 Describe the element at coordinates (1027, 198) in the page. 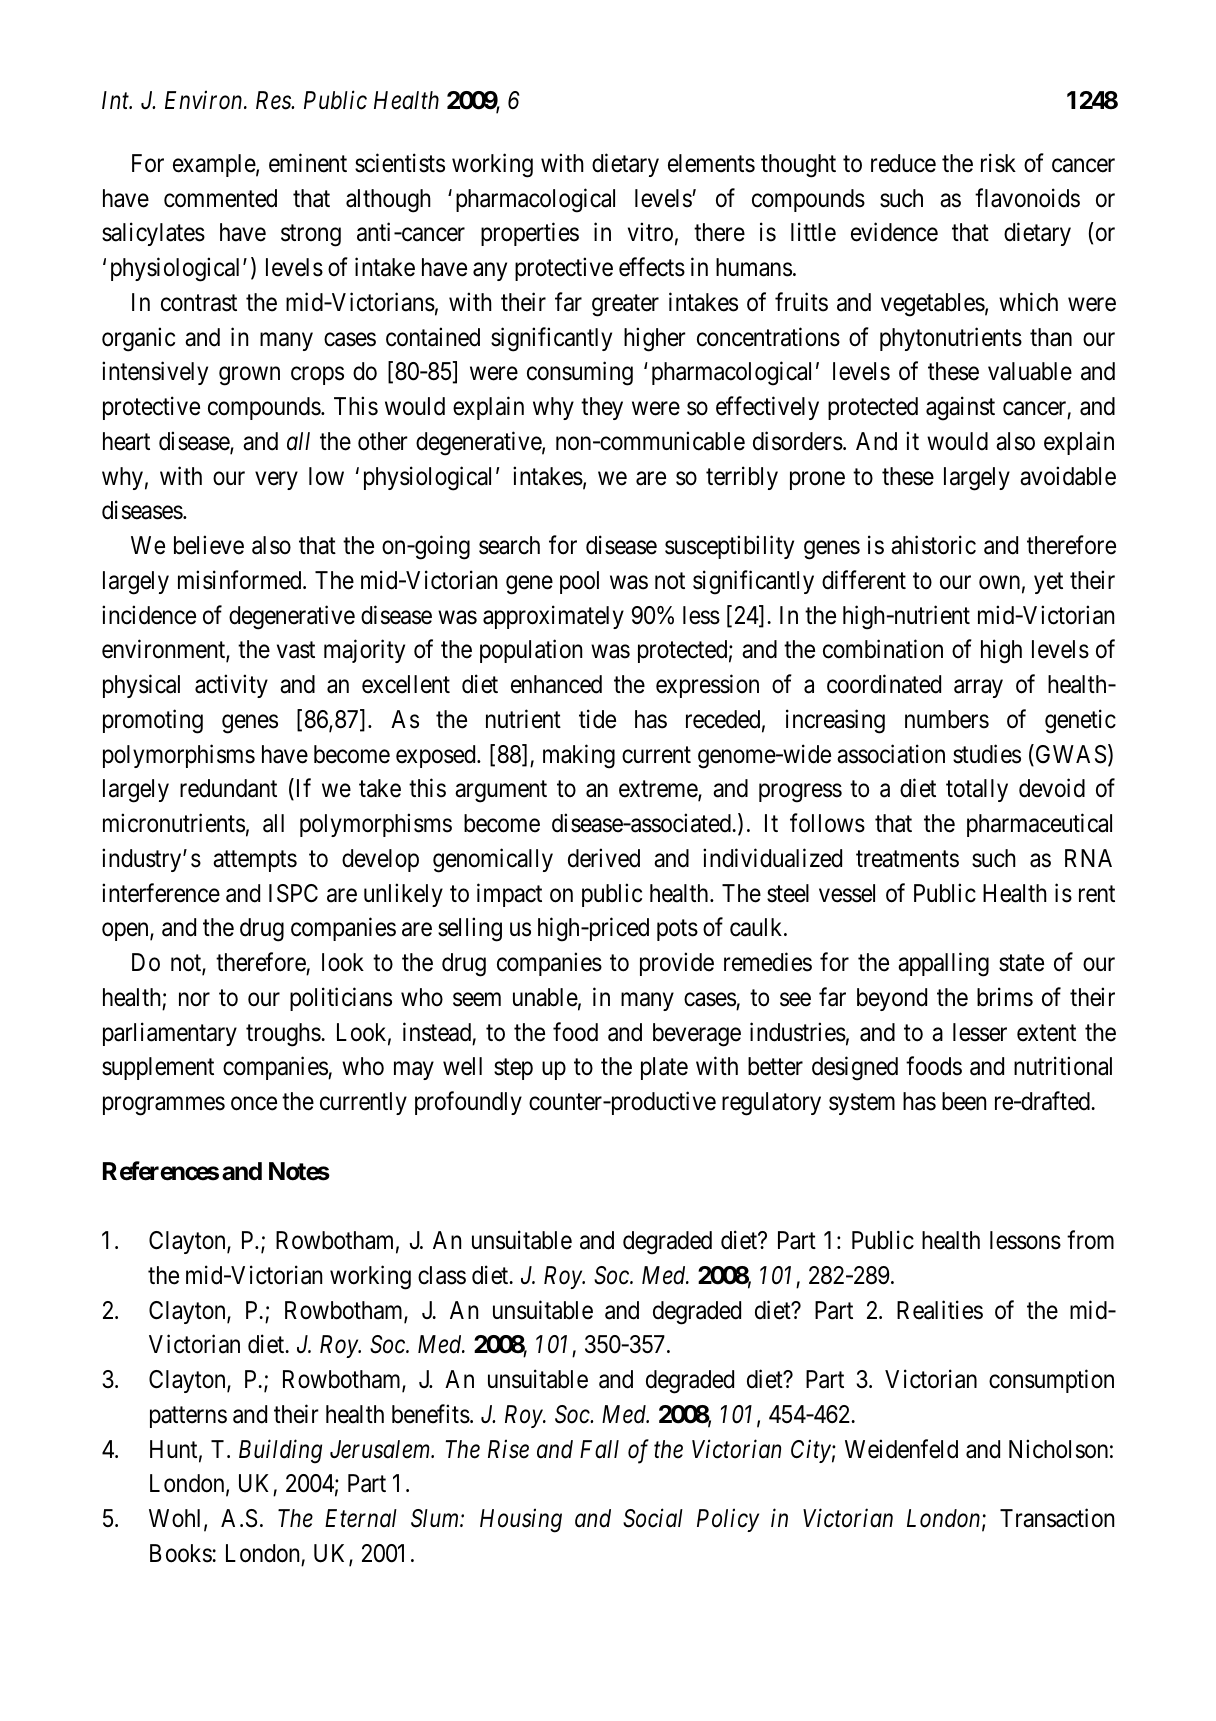

I see `flavonoids` at that location.
